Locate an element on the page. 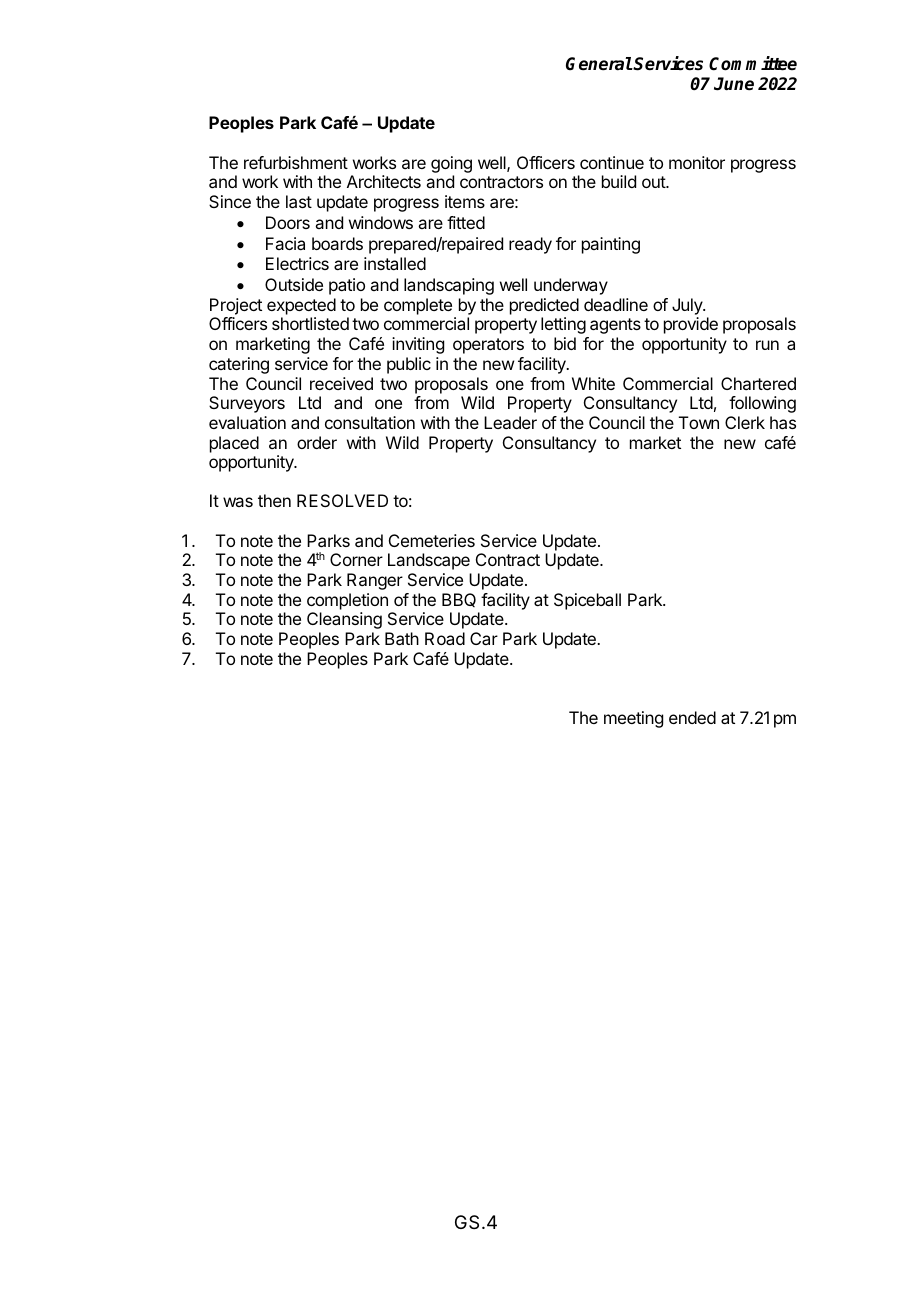 This document has height=1308, width=924. Town is located at coordinates (699, 422).
